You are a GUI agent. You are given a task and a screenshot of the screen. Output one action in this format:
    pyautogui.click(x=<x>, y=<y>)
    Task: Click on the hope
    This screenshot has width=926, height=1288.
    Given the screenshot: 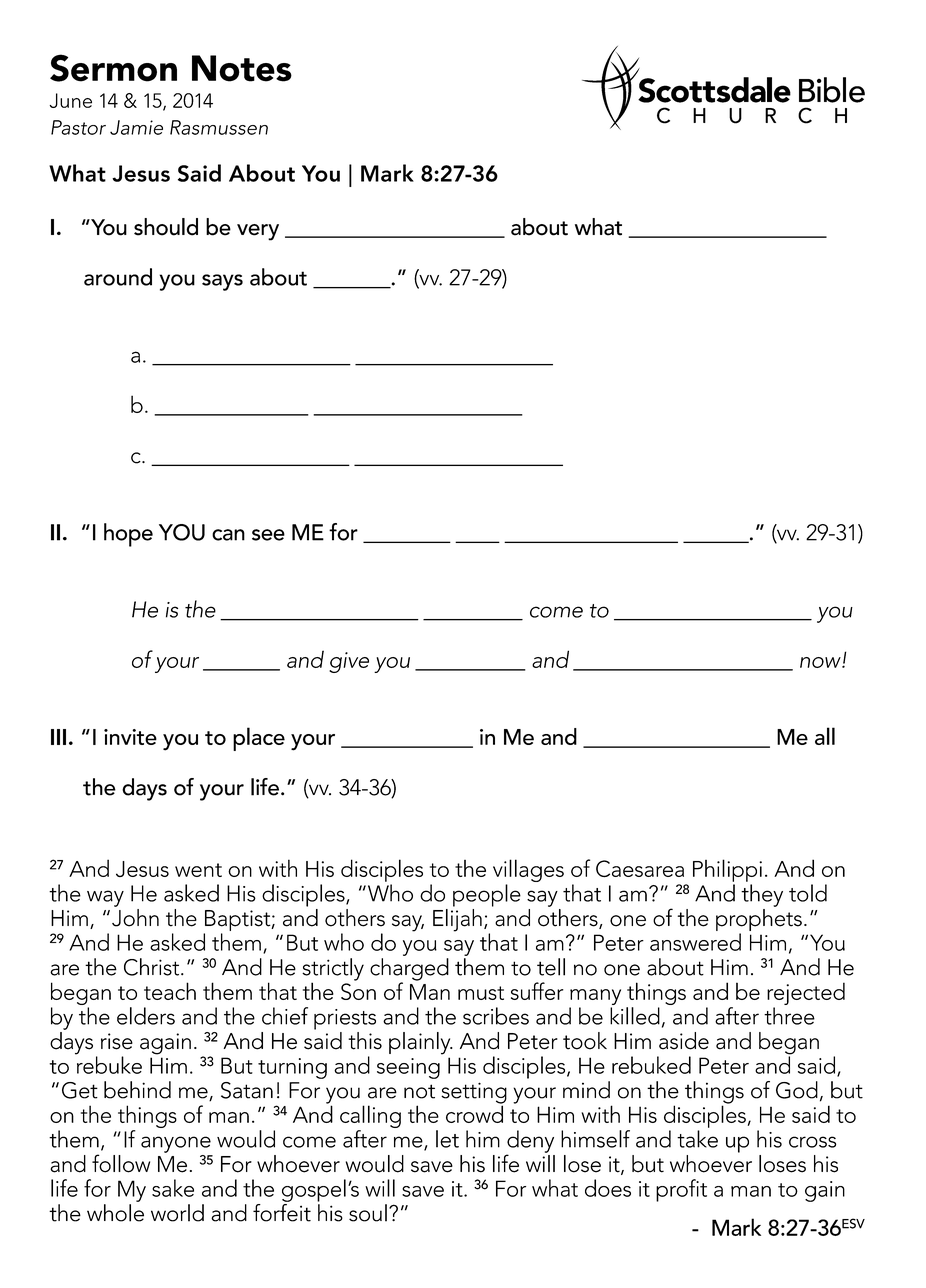 What is the action you would take?
    pyautogui.click(x=128, y=535)
